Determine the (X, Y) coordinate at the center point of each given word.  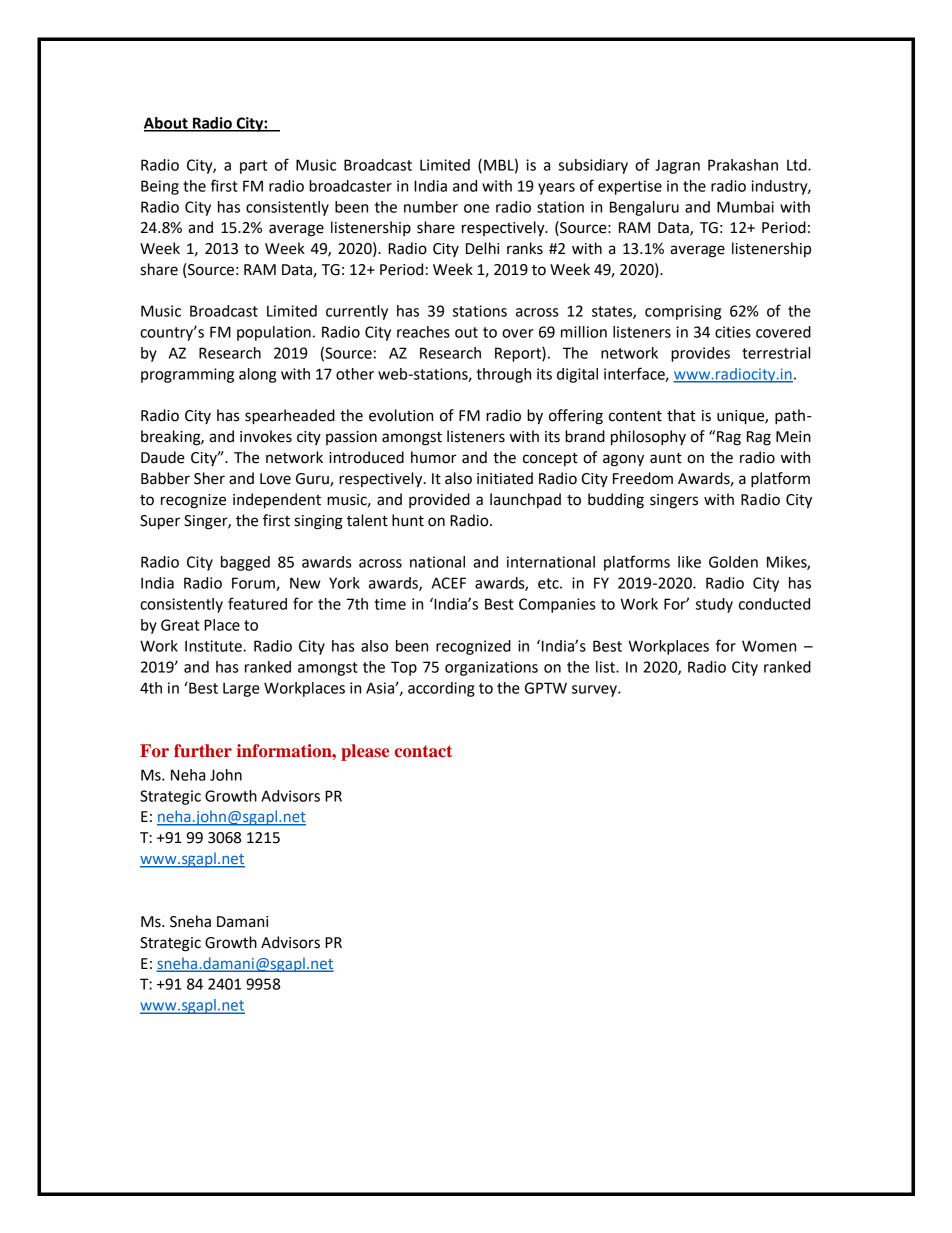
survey (595, 691)
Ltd (798, 165)
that (681, 415)
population (274, 333)
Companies (557, 605)
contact (423, 751)
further (203, 750)
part (253, 167)
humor (434, 457)
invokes (266, 436)
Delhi (482, 248)
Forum (254, 584)
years (556, 189)
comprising (683, 312)
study (714, 605)
